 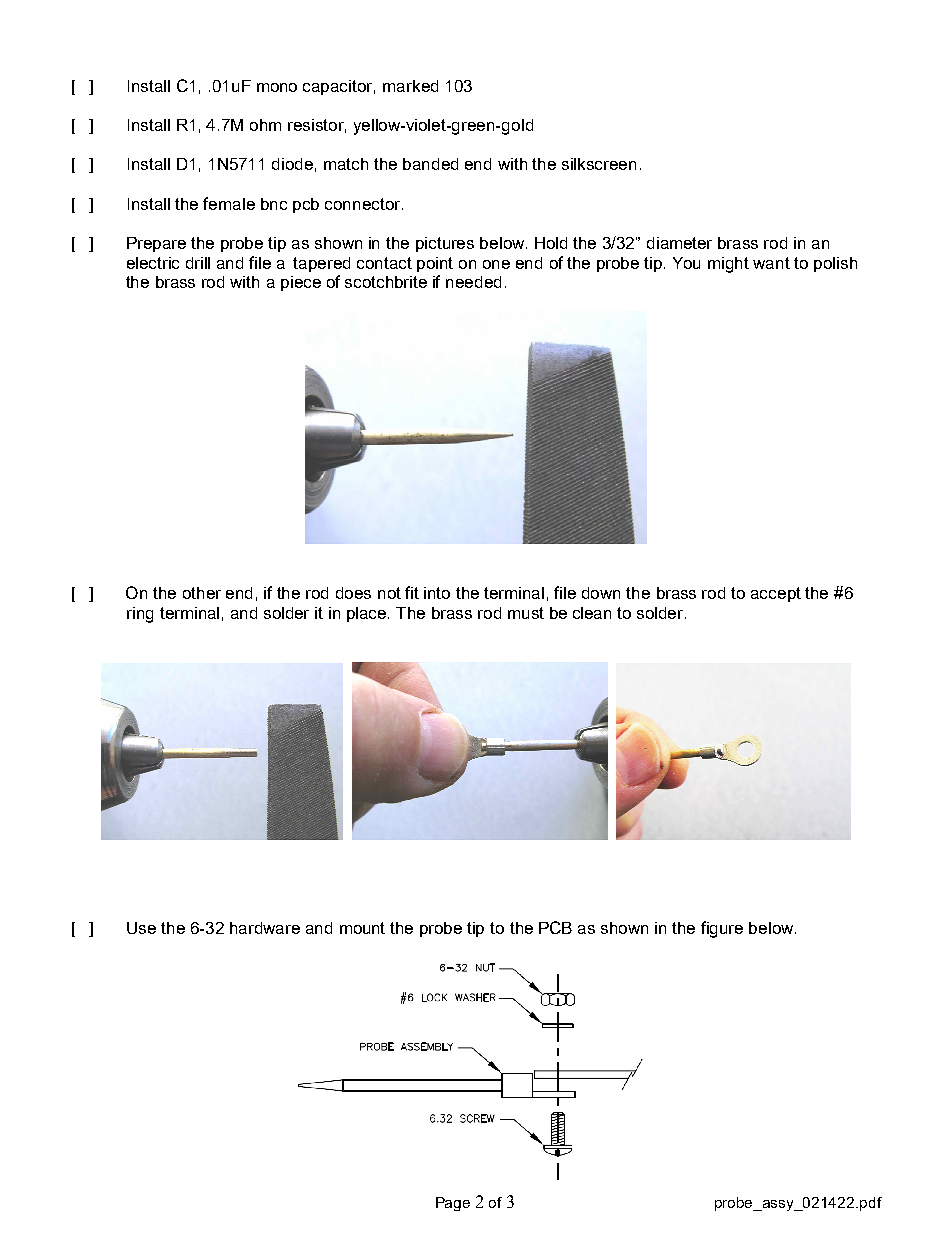 What do you see at coordinates (430, 164) in the screenshot?
I see `banded` at bounding box center [430, 164].
